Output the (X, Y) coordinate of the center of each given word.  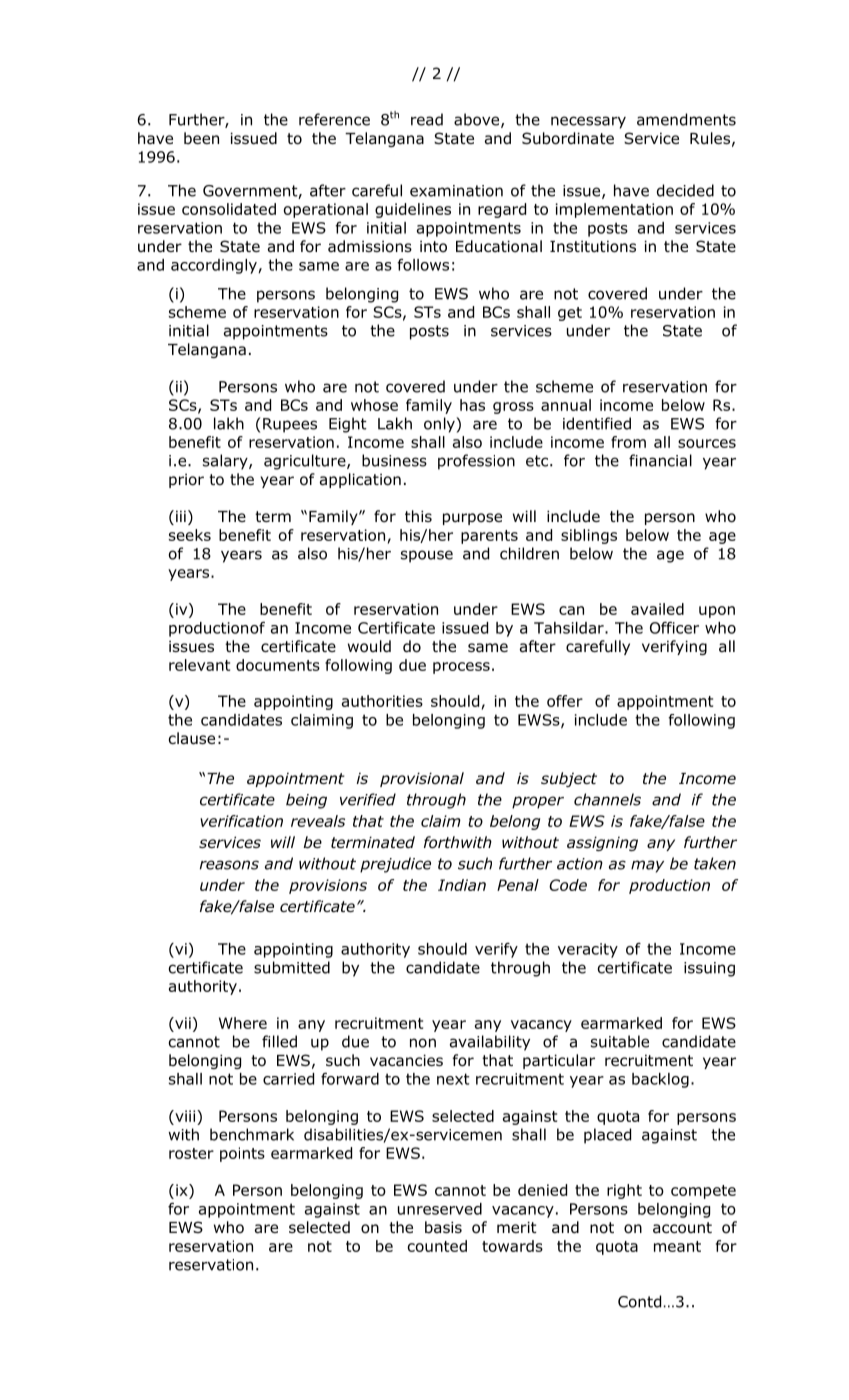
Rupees (290, 425)
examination (456, 191)
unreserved (440, 1209)
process (461, 668)
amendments (686, 119)
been (201, 138)
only (440, 425)
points (242, 1154)
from (628, 442)
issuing (709, 969)
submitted (292, 967)
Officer (674, 627)
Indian (462, 885)
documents (278, 665)
